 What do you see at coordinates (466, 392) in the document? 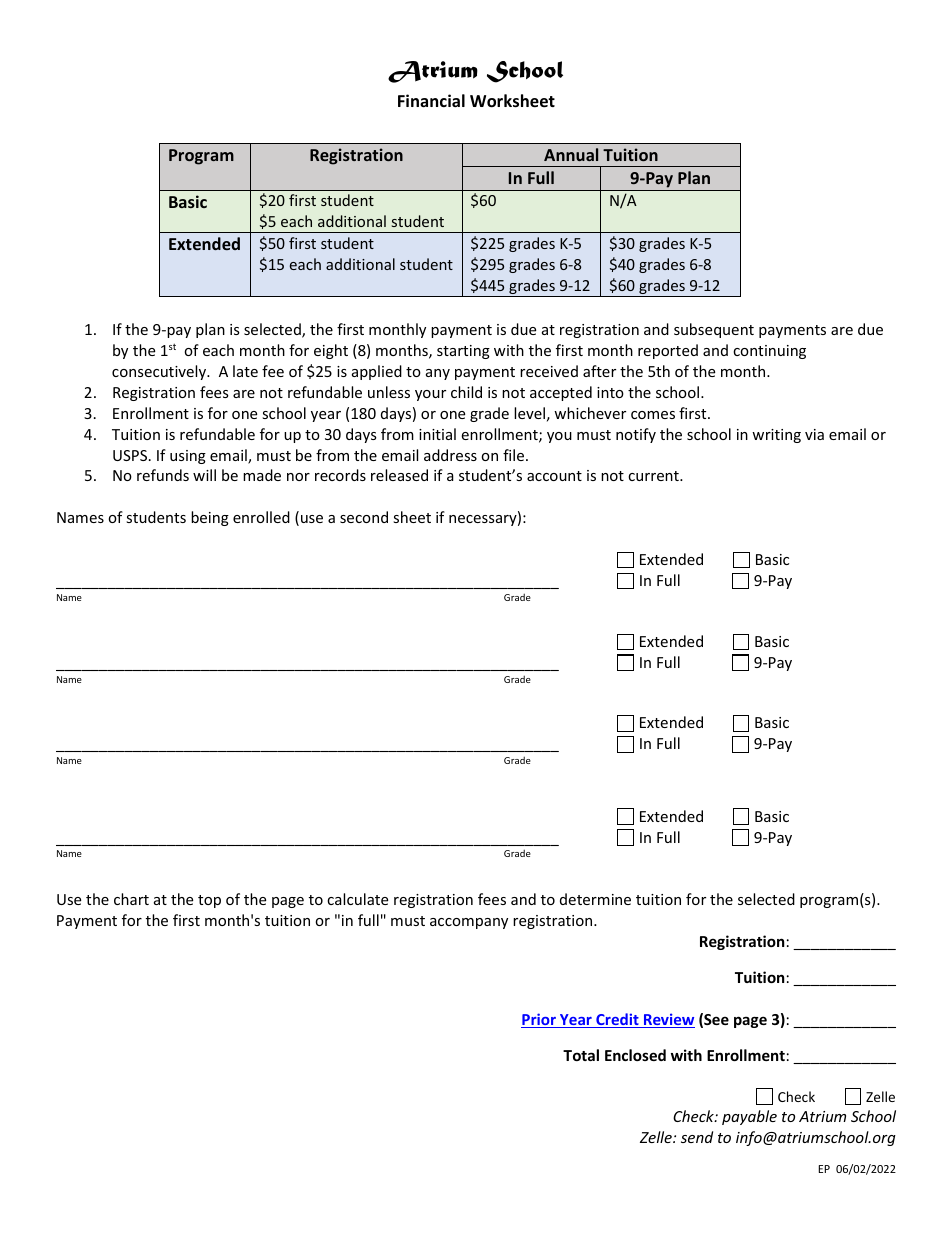
I see `child` at bounding box center [466, 392].
